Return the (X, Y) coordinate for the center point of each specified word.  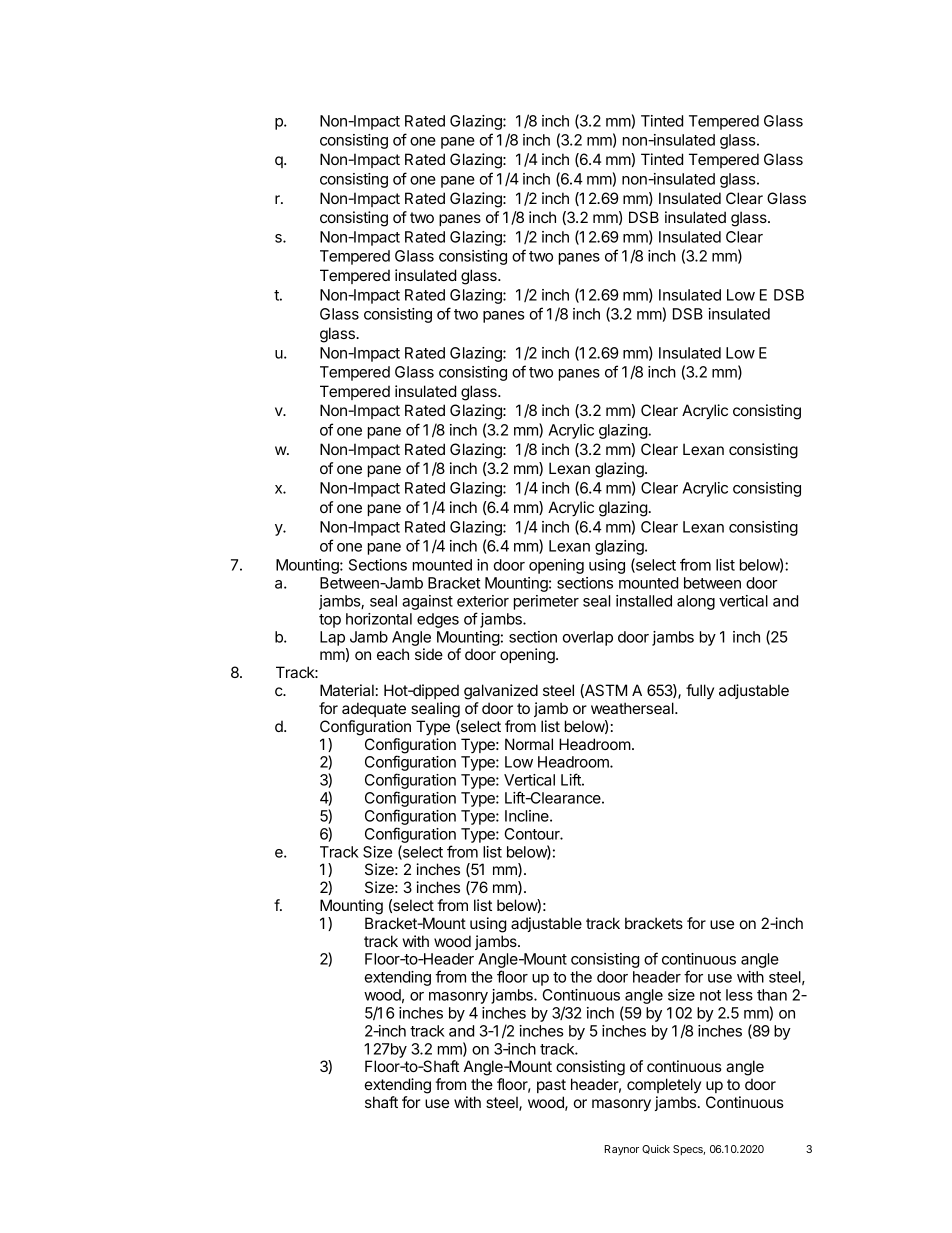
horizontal (379, 619)
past (551, 1086)
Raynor (622, 1150)
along (696, 602)
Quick (656, 1149)
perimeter (546, 602)
